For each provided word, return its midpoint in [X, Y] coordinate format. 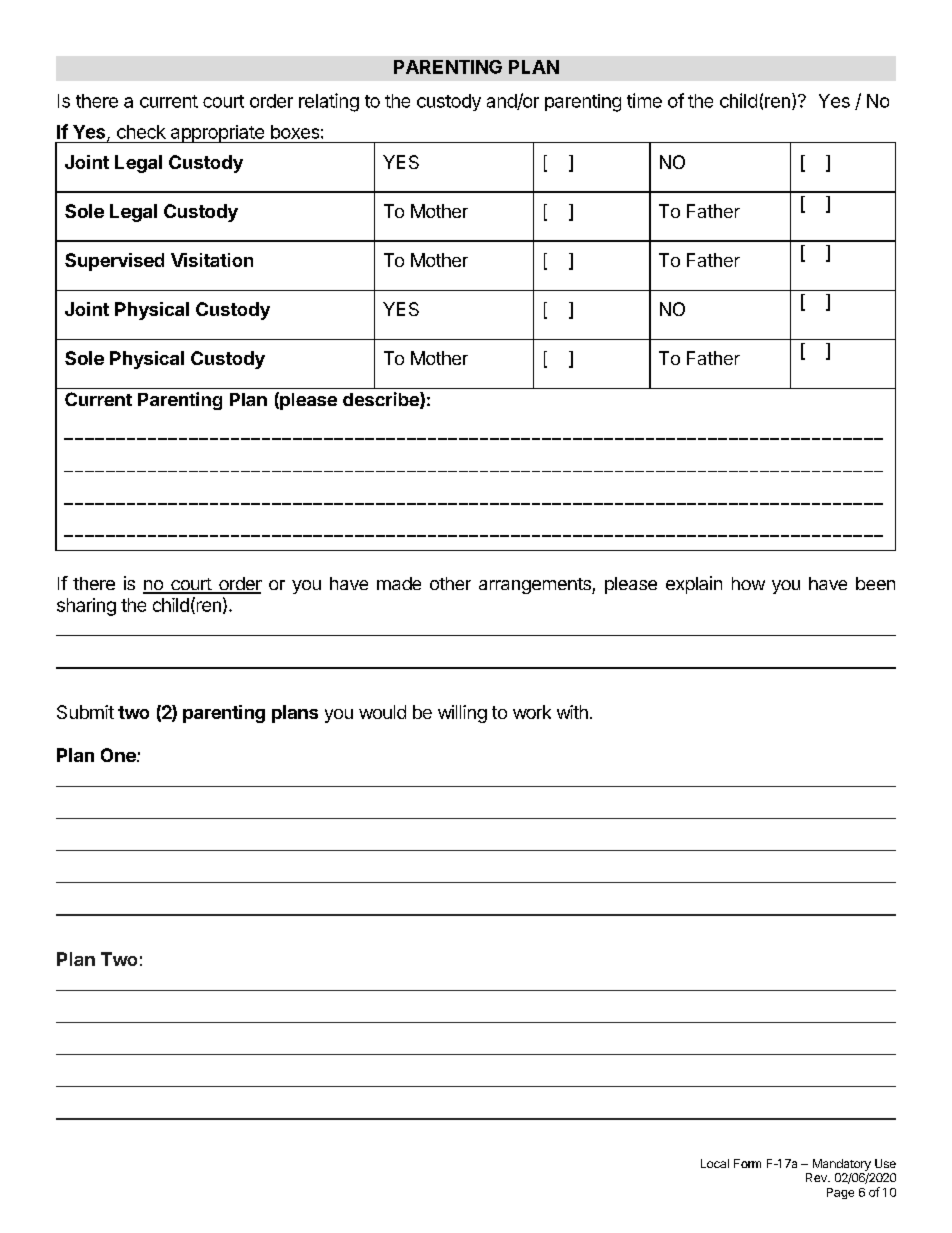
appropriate [217, 134]
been [875, 583]
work [532, 712]
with [572, 712]
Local [715, 1163]
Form [747, 1163]
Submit [85, 712]
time [644, 100]
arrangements [536, 586]
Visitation [212, 260]
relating [329, 102]
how [748, 583]
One [119, 755]
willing [462, 714]
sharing [86, 607]
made [399, 583]
